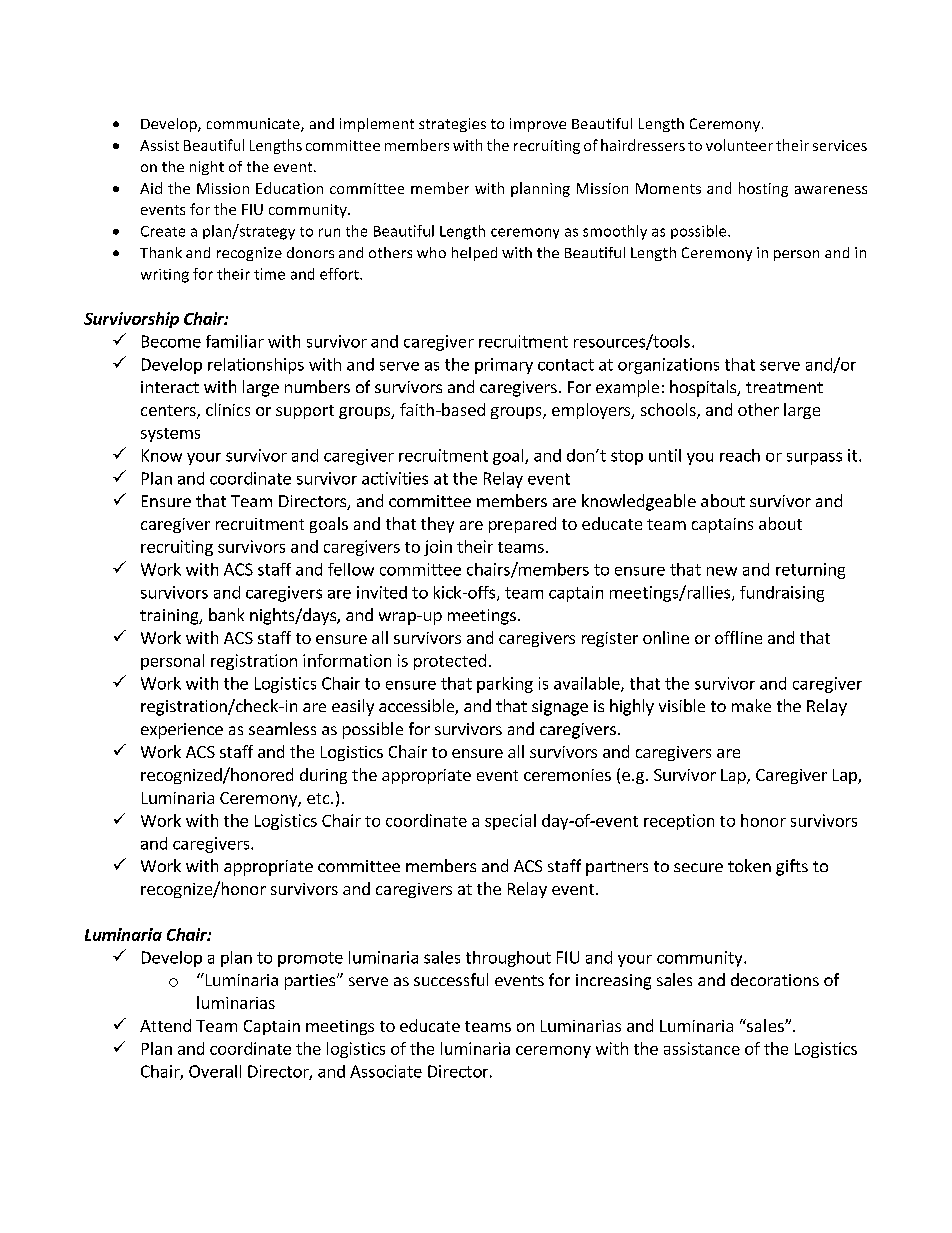 The height and width of the screenshot is (1233, 952). What do you see at coordinates (451, 979) in the screenshot?
I see `successful` at bounding box center [451, 979].
